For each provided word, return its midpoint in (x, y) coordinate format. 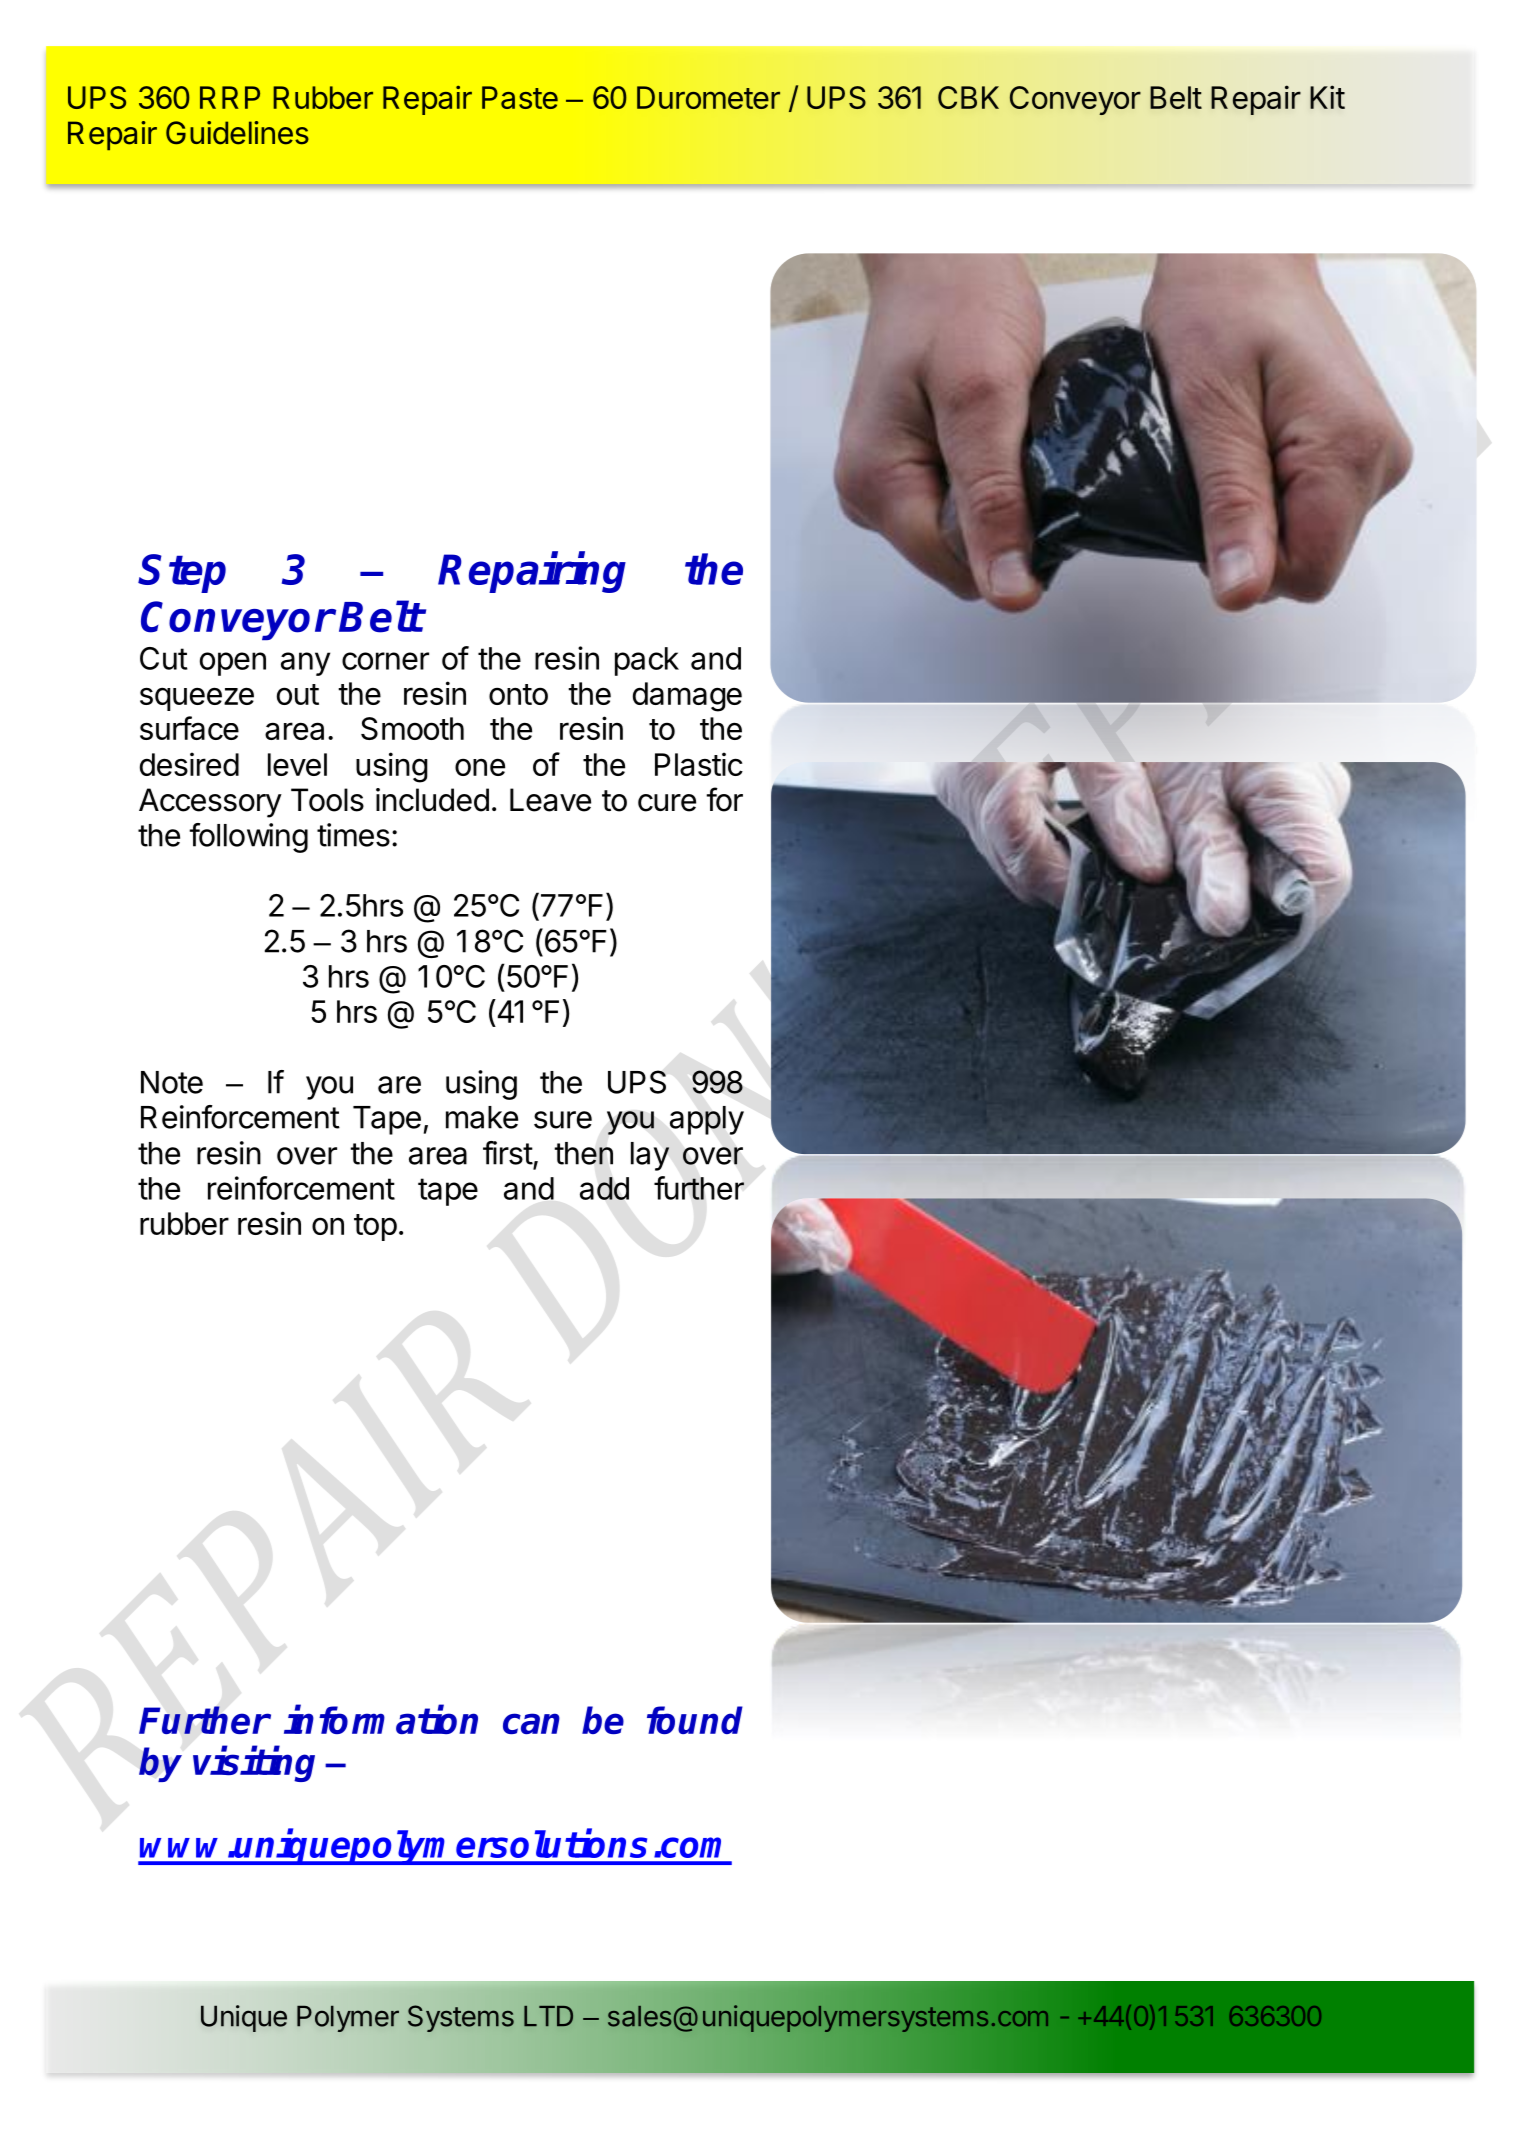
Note (172, 1082)
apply (707, 1120)
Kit (1327, 97)
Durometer (708, 97)
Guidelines (237, 133)
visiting (254, 1764)
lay (650, 1156)
